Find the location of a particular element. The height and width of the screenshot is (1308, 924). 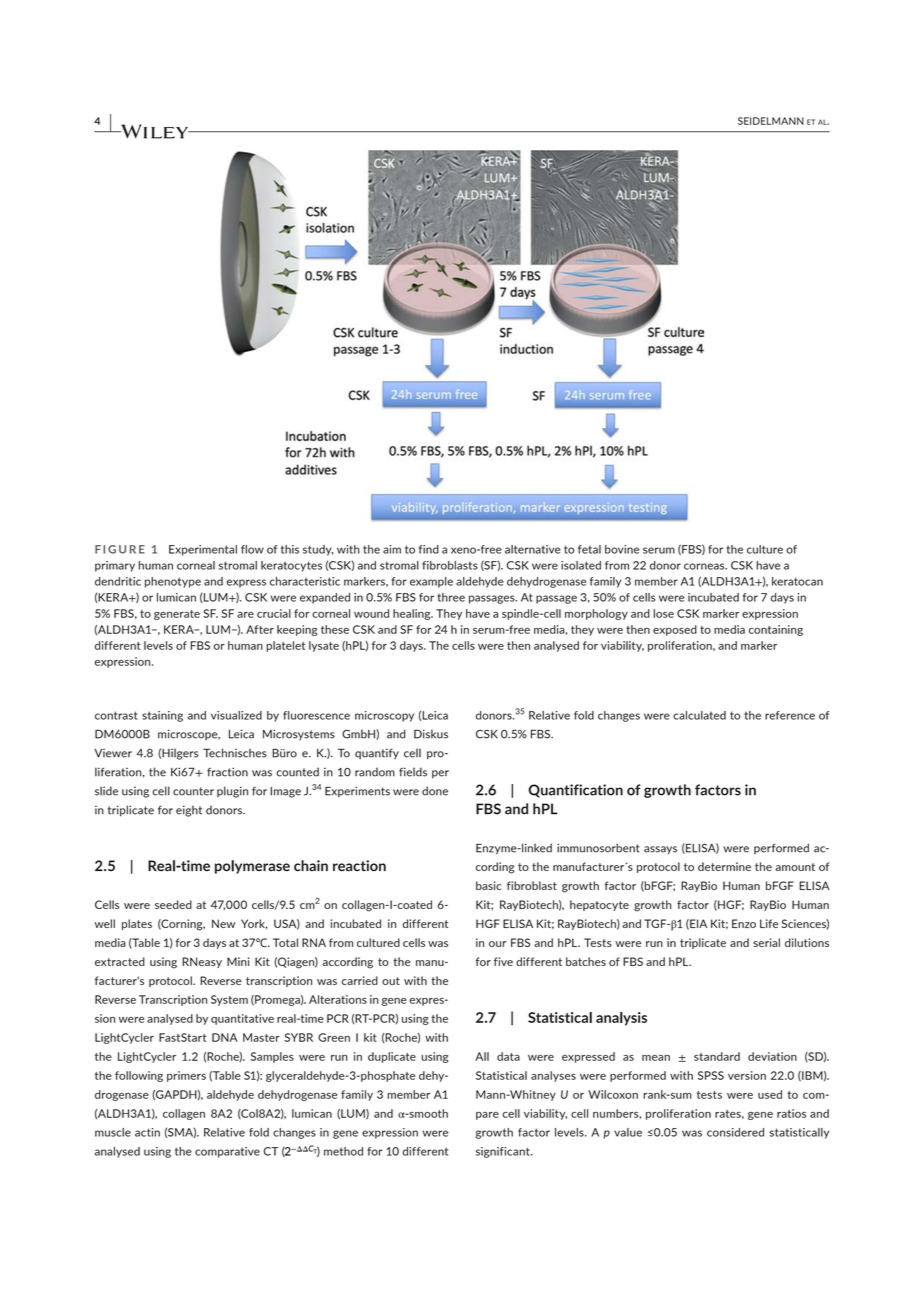

basic is located at coordinates (488, 885).
